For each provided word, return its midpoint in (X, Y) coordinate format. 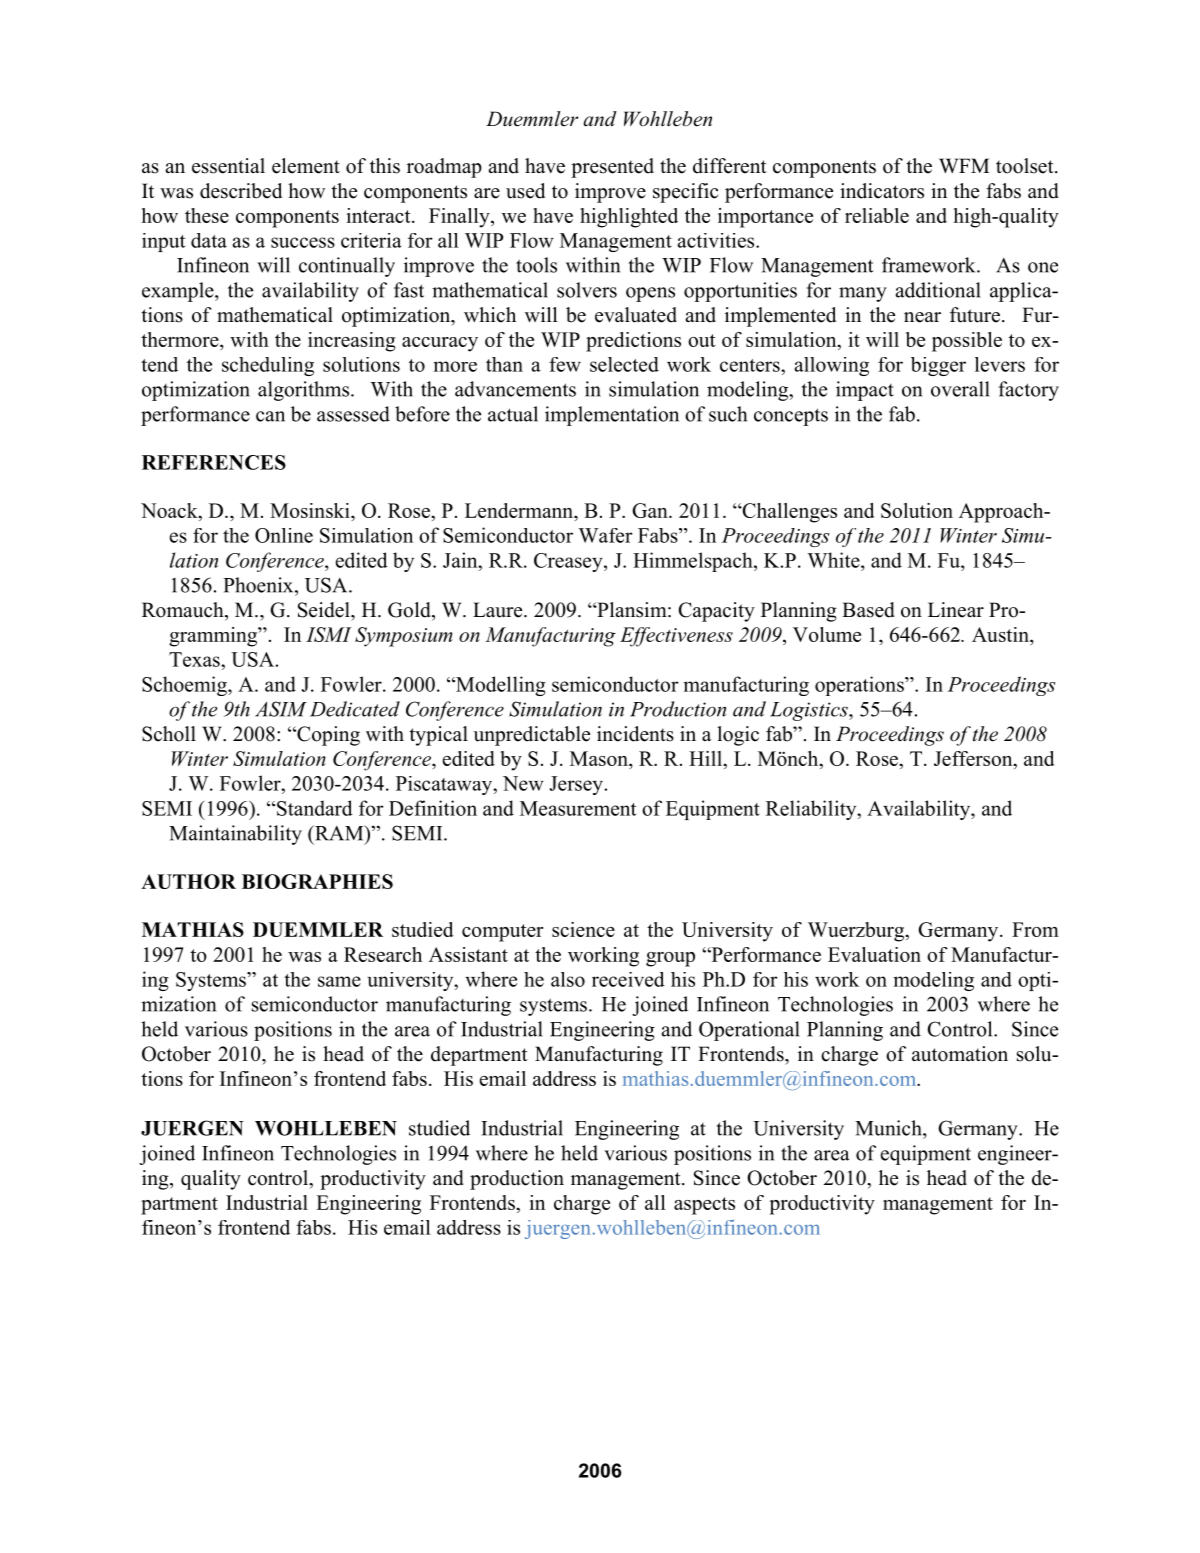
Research (383, 954)
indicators (882, 191)
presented (612, 168)
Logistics (810, 711)
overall (960, 389)
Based (868, 610)
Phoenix (259, 585)
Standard (315, 808)
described (241, 191)
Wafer (605, 535)
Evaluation (874, 954)
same (339, 981)
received (628, 979)
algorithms (303, 391)
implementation (612, 416)
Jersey (576, 785)
